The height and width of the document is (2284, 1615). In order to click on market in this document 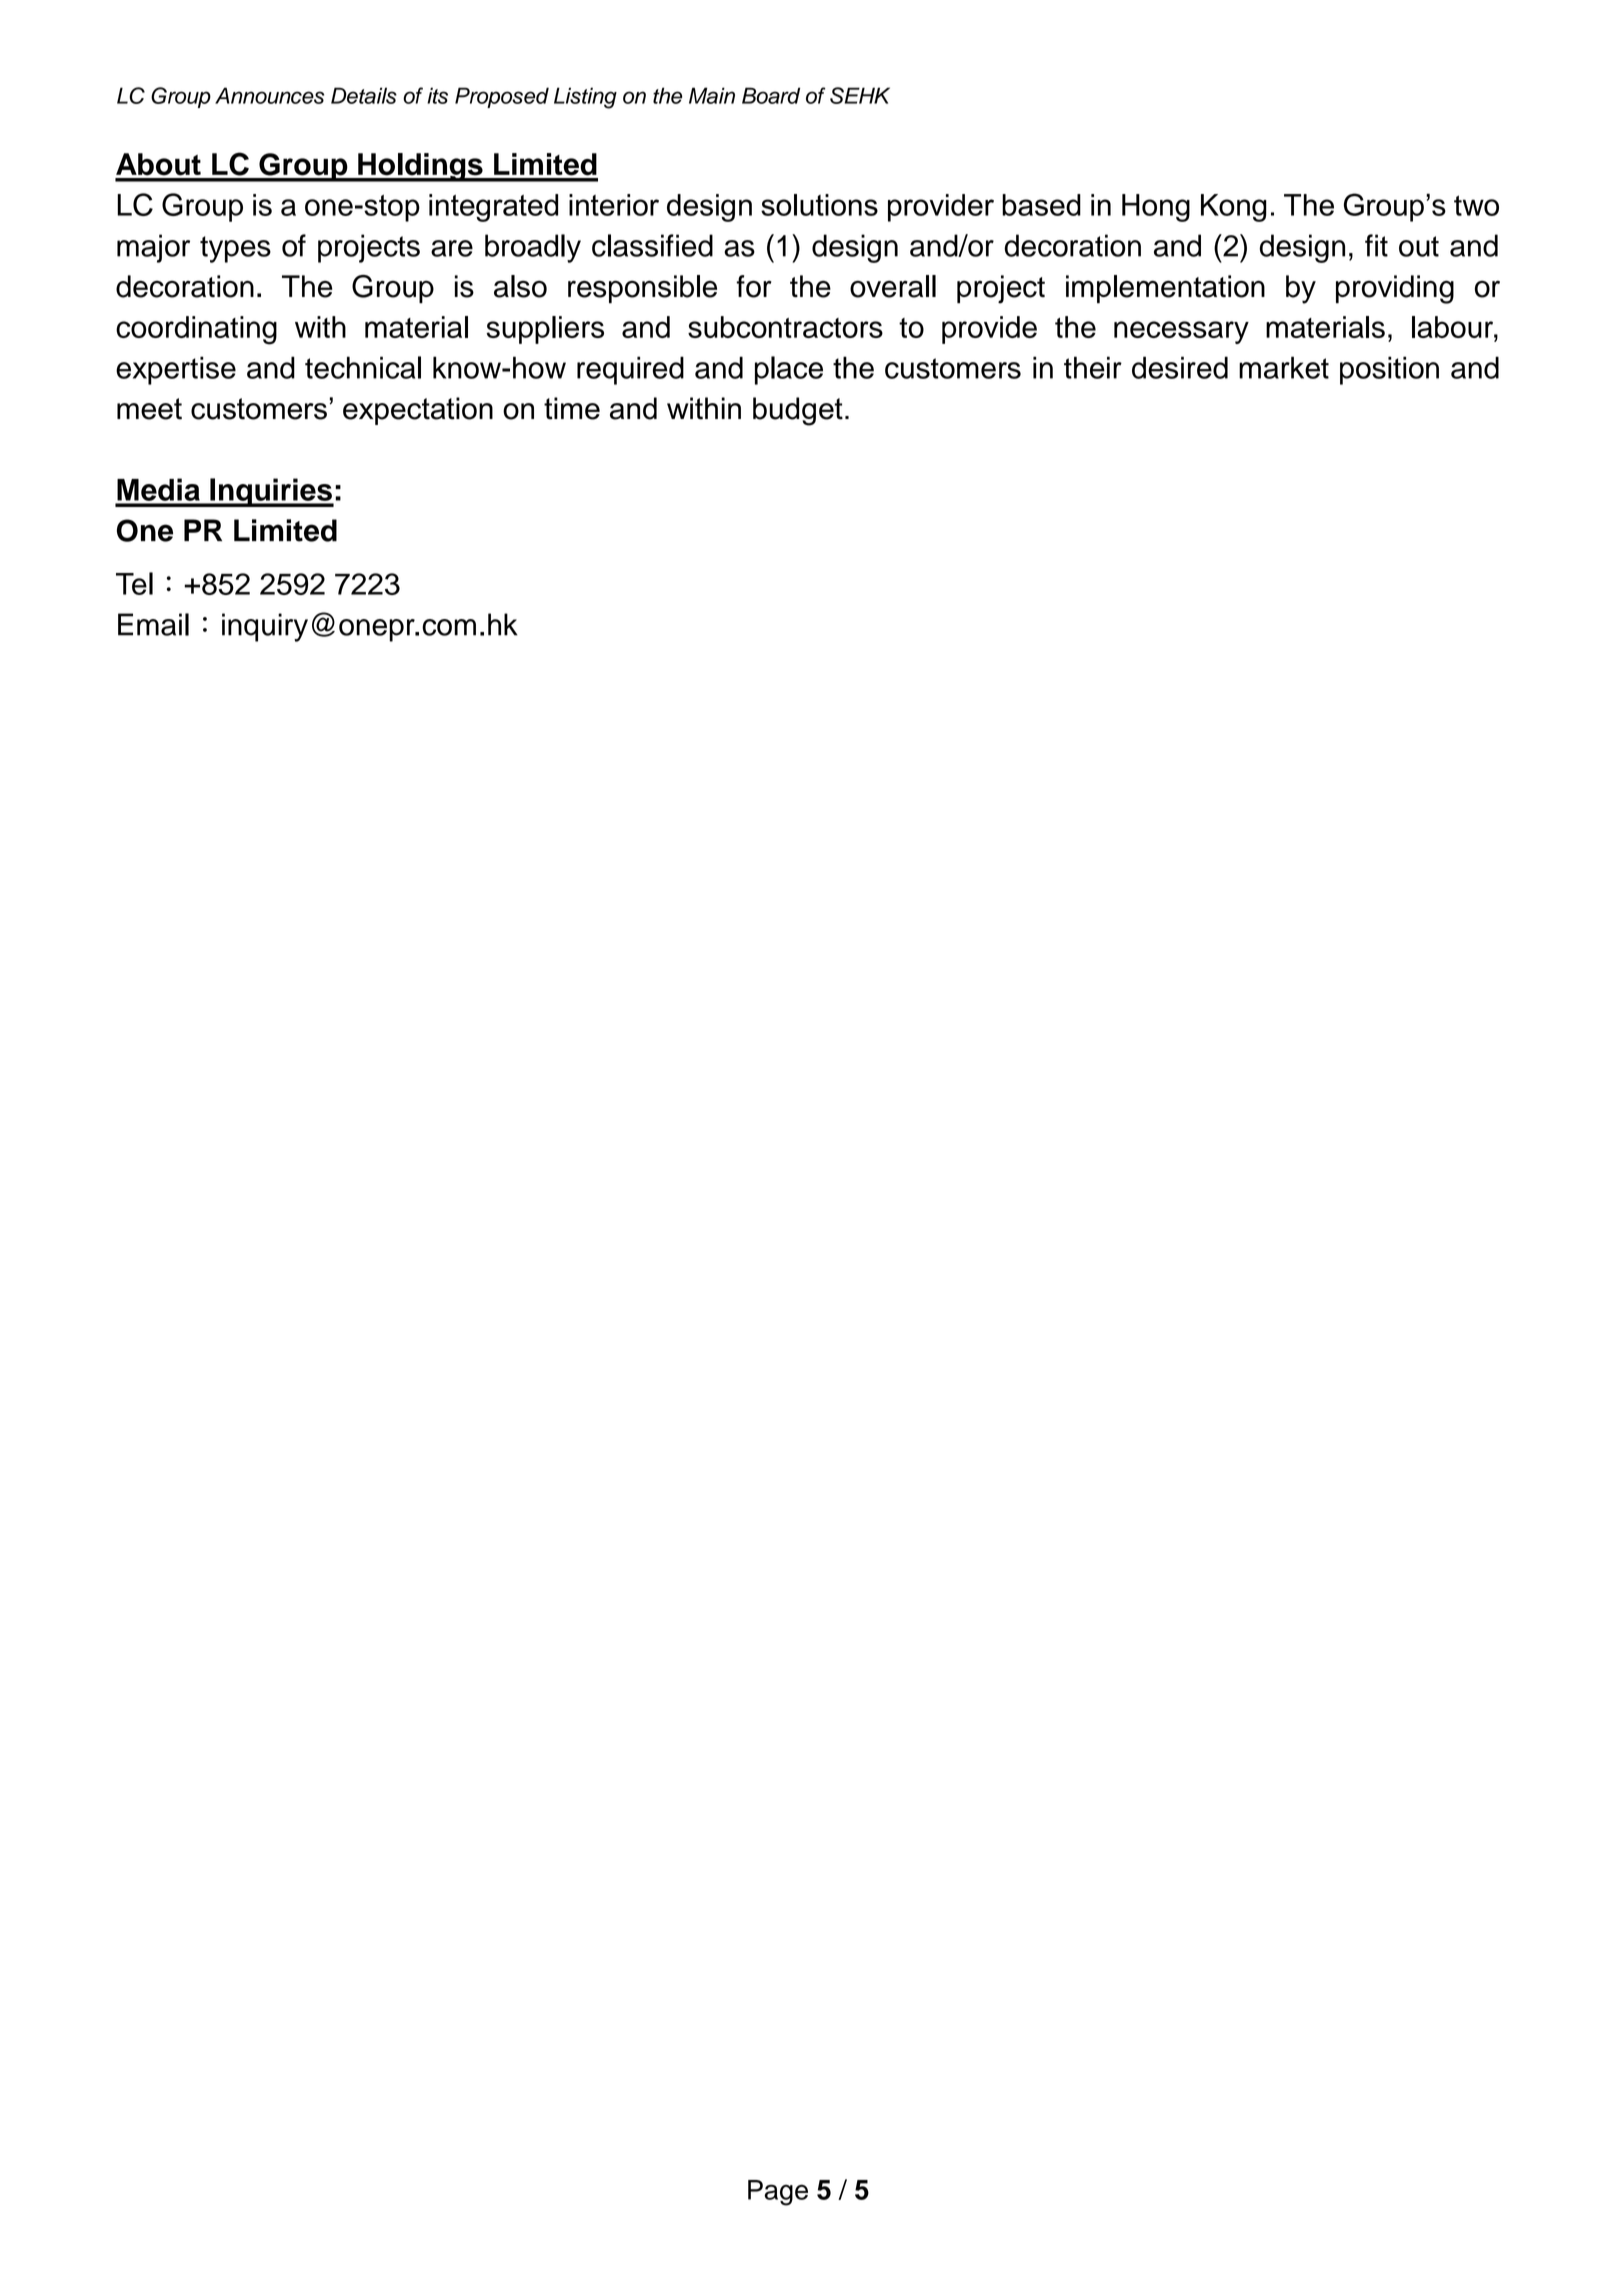, I will do `click(1284, 367)`.
